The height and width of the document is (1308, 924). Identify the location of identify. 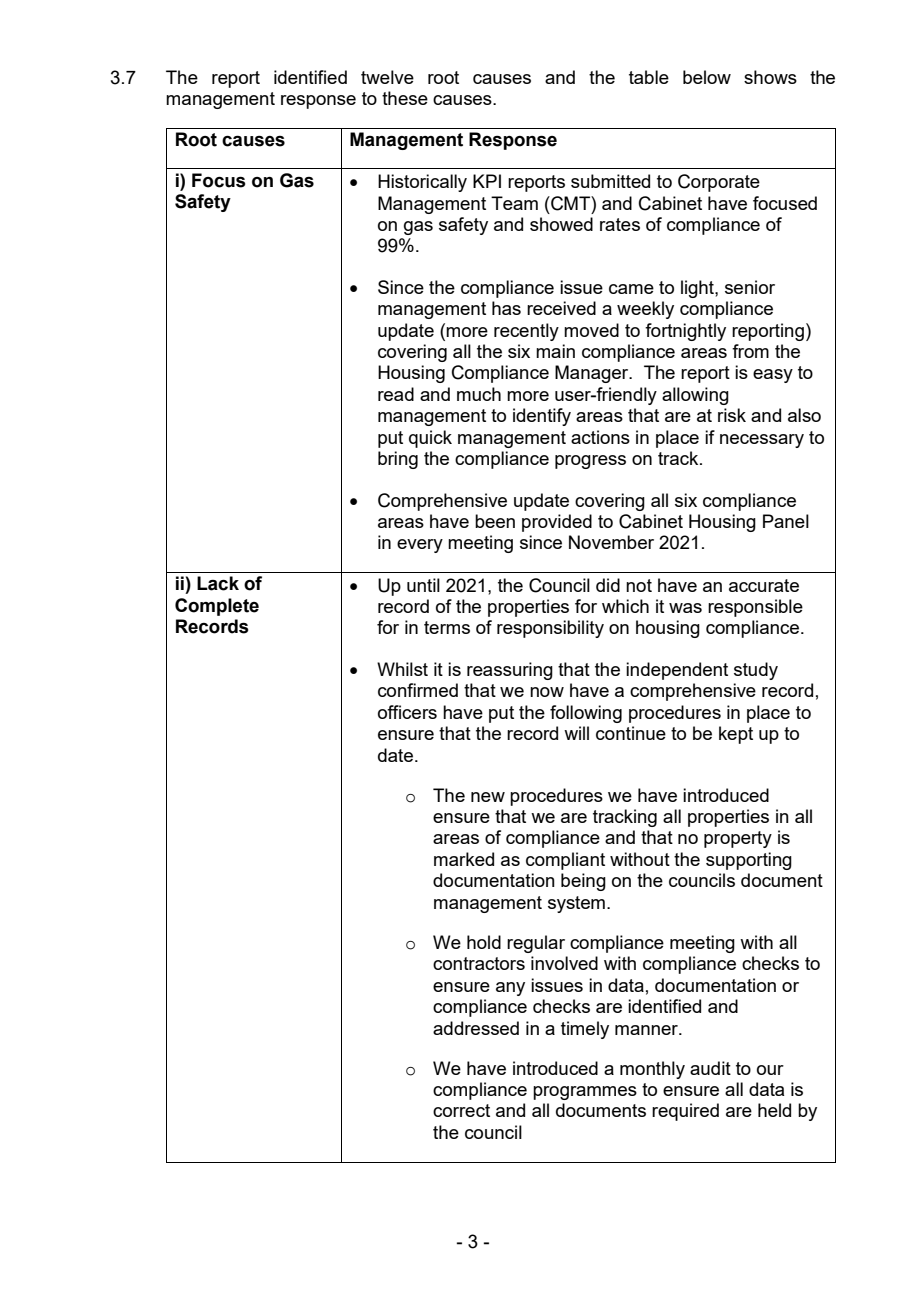
(542, 417).
